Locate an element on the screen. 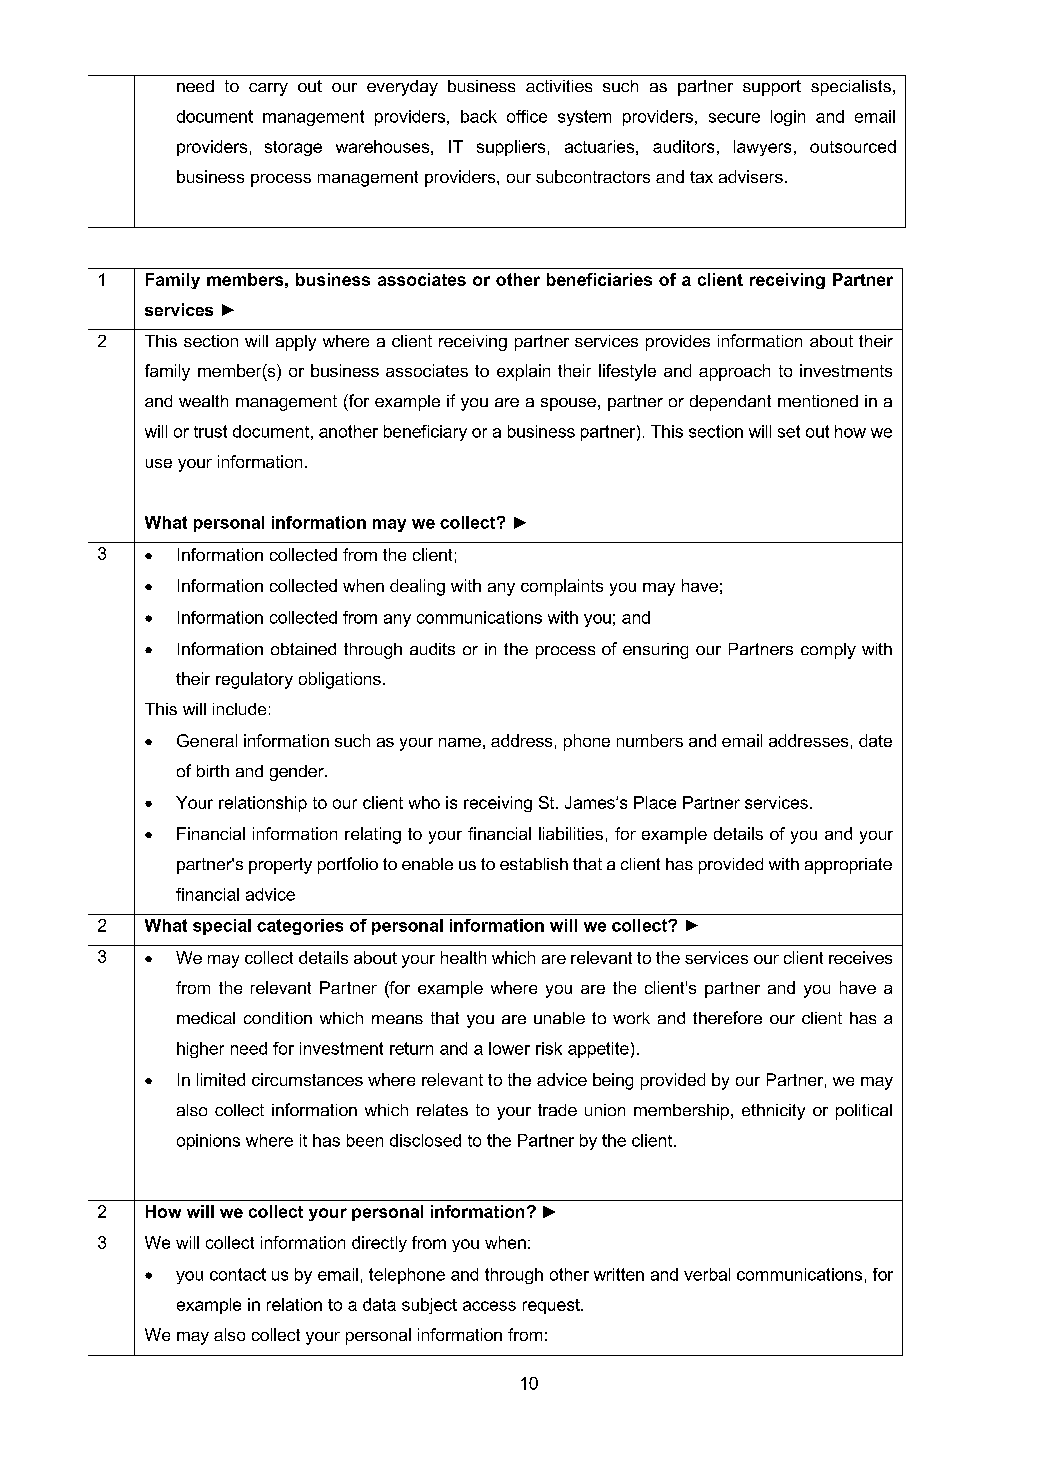 Image resolution: width=1044 pixels, height=1476 pixels. storage is located at coordinates (293, 148).
